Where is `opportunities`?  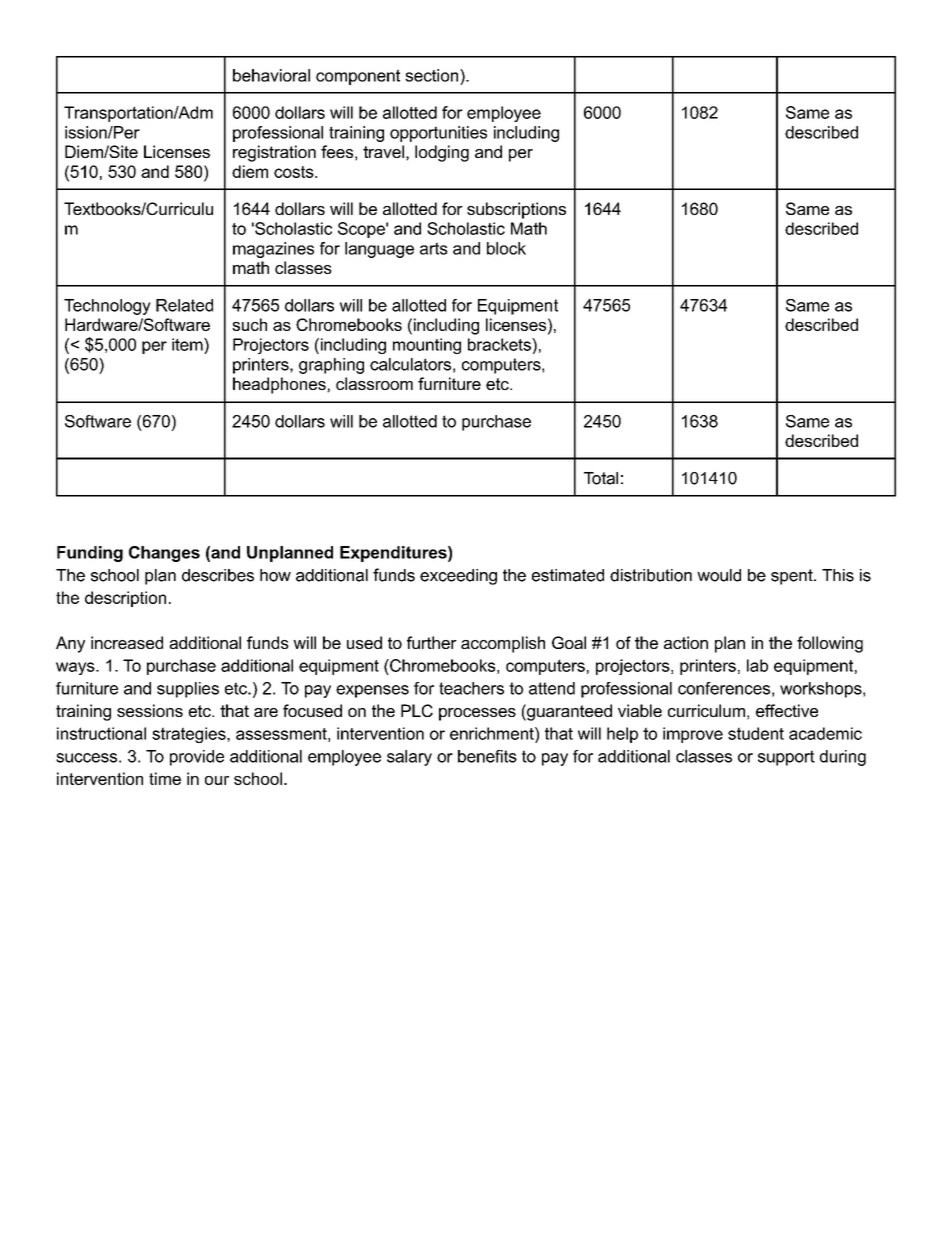 opportunities is located at coordinates (438, 134).
